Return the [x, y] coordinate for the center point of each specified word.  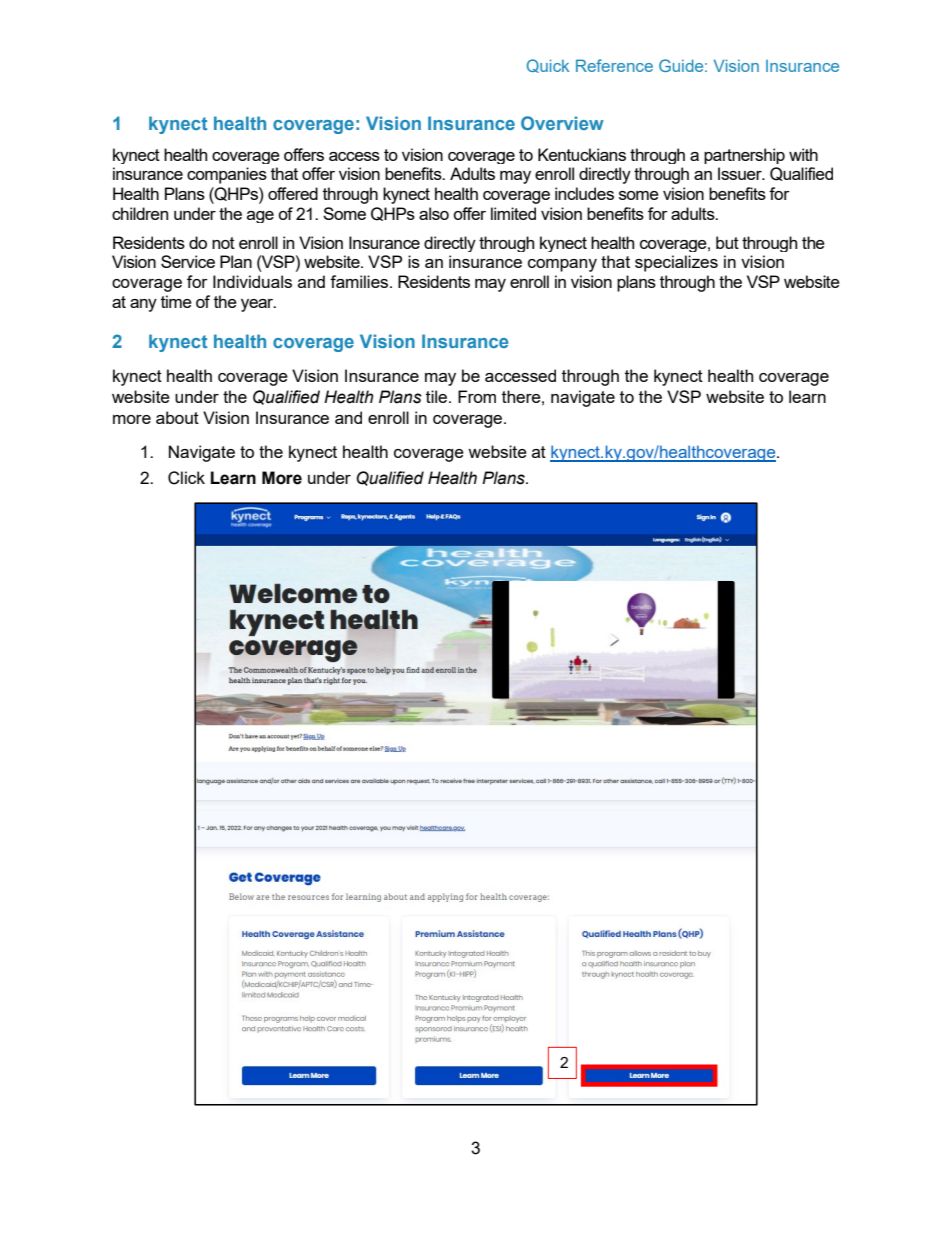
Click [186, 478]
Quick [548, 66]
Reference [614, 65]
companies [227, 175]
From [477, 396]
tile [438, 396]
